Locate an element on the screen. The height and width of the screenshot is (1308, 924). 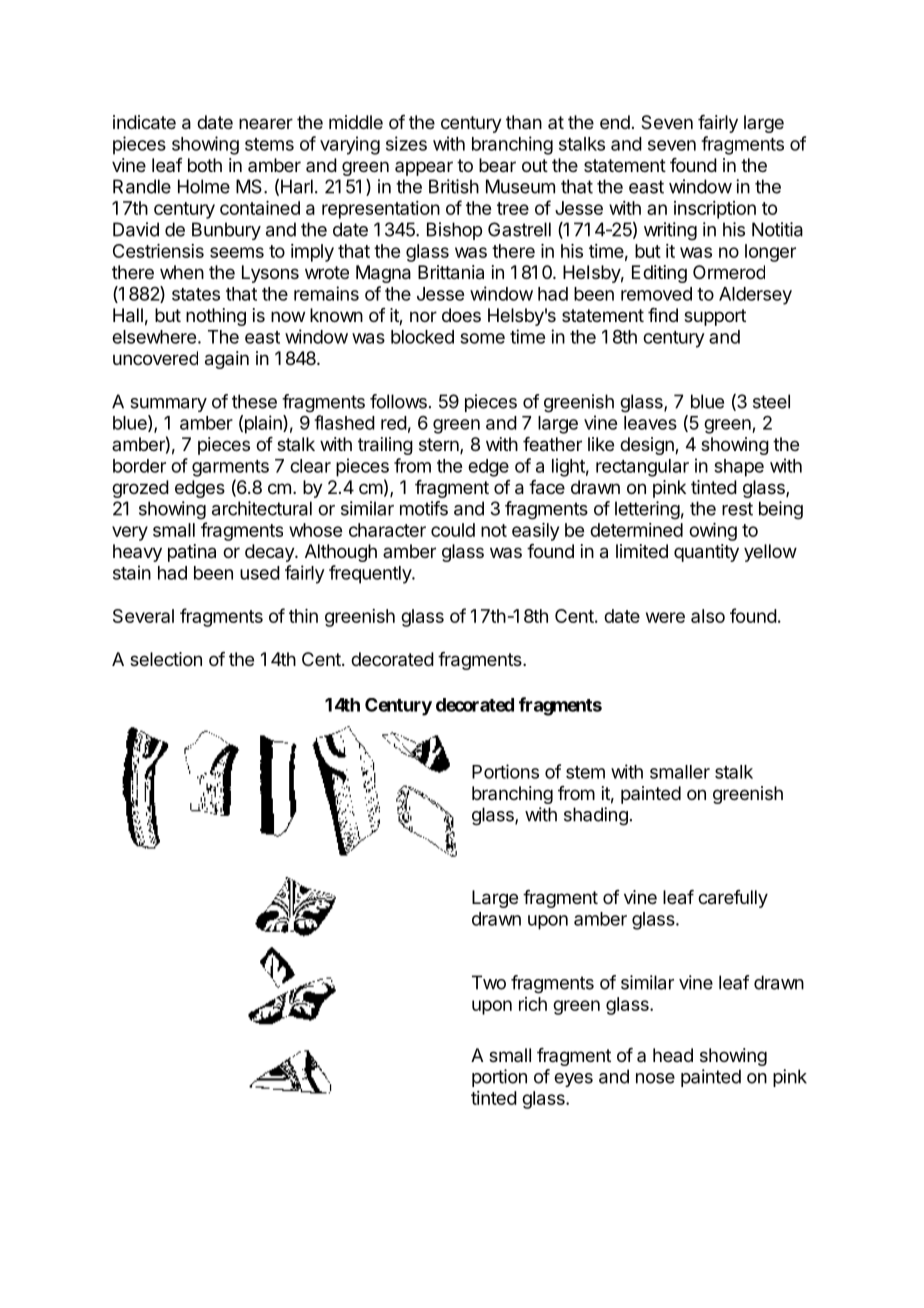
both is located at coordinates (205, 165).
